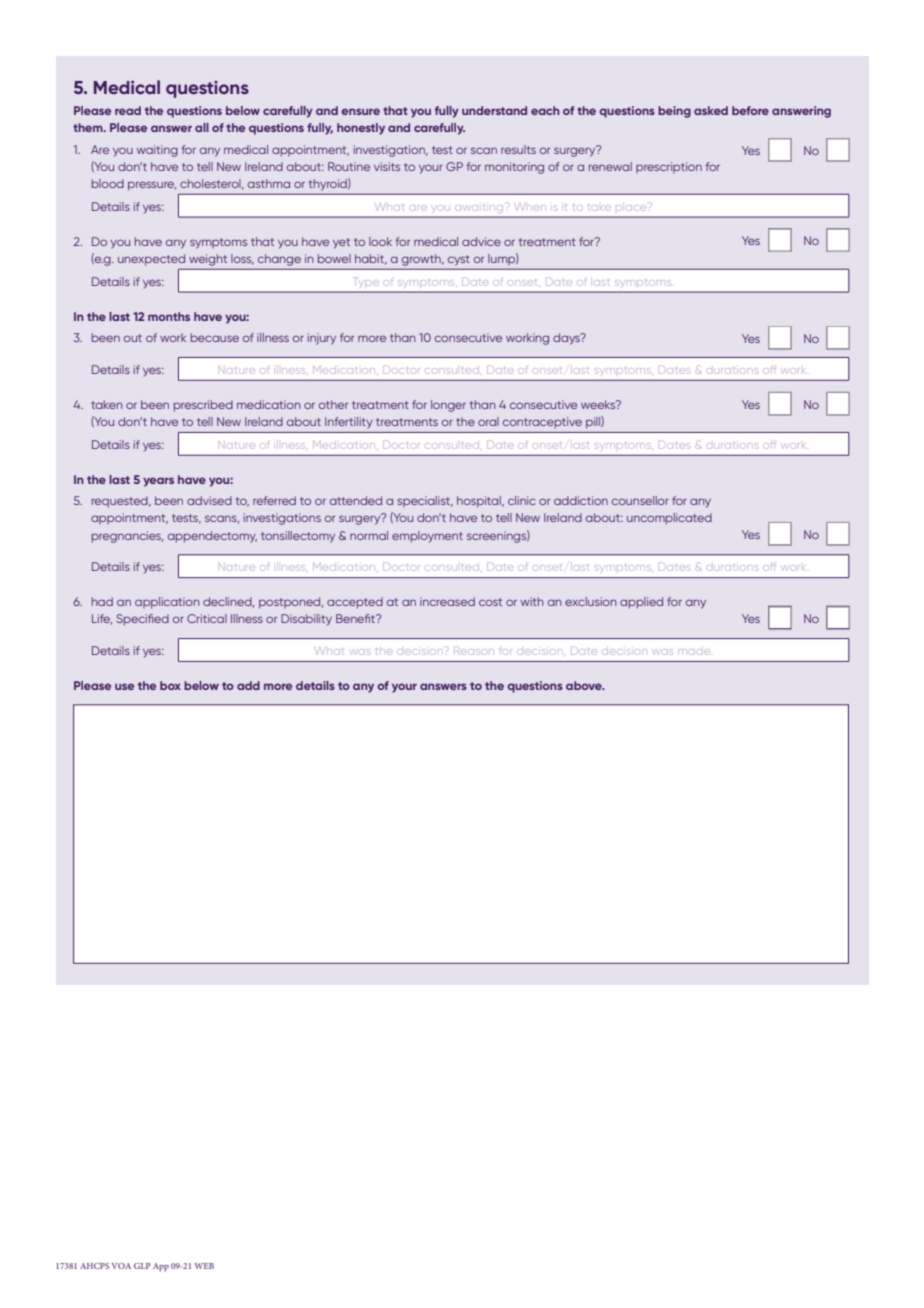 This screenshot has width=924, height=1308. Describe the element at coordinates (448, 406) in the screenshot. I see `longer` at that location.
